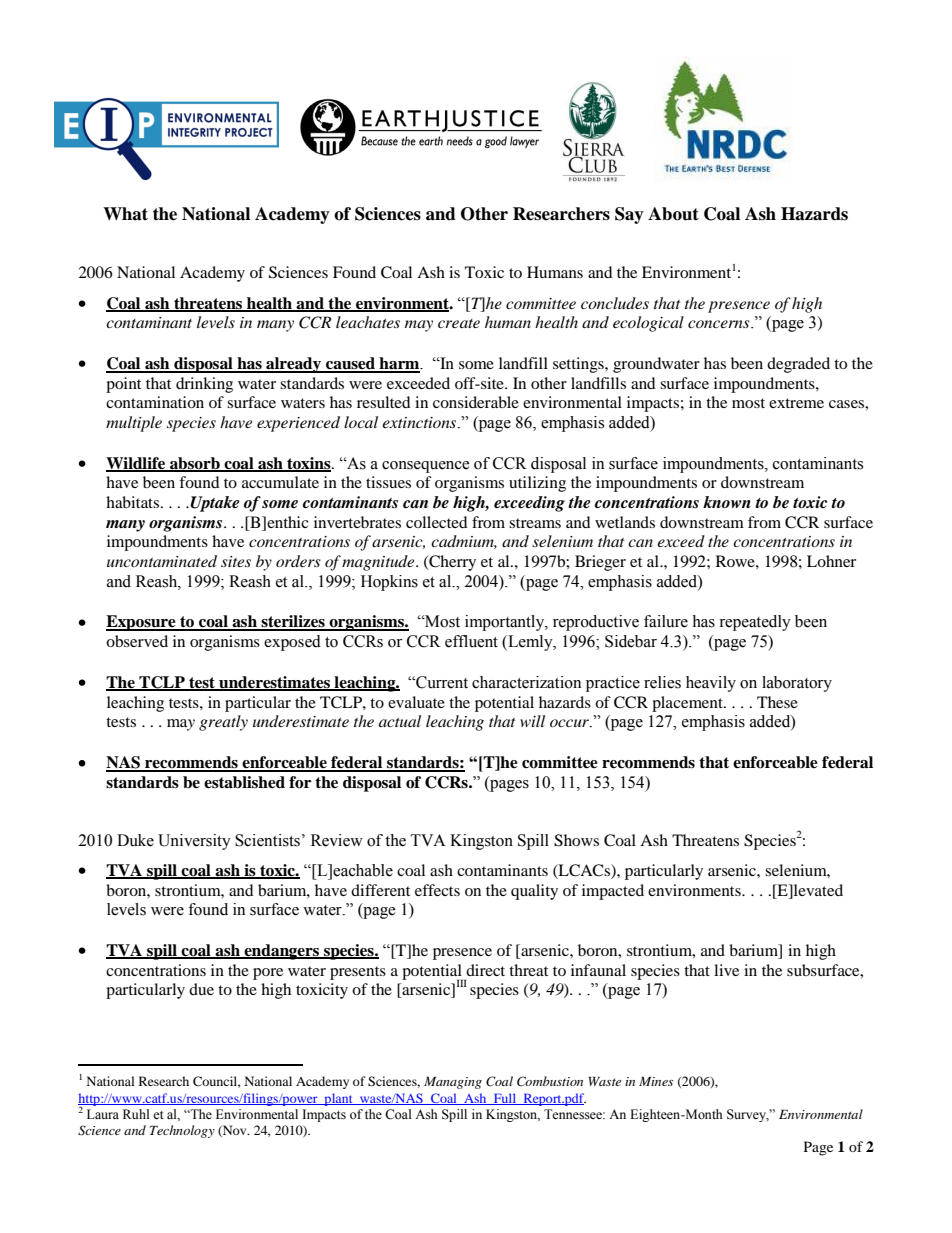 The width and height of the screenshot is (952, 1233). What do you see at coordinates (727, 502) in the screenshot?
I see `known` at bounding box center [727, 502].
